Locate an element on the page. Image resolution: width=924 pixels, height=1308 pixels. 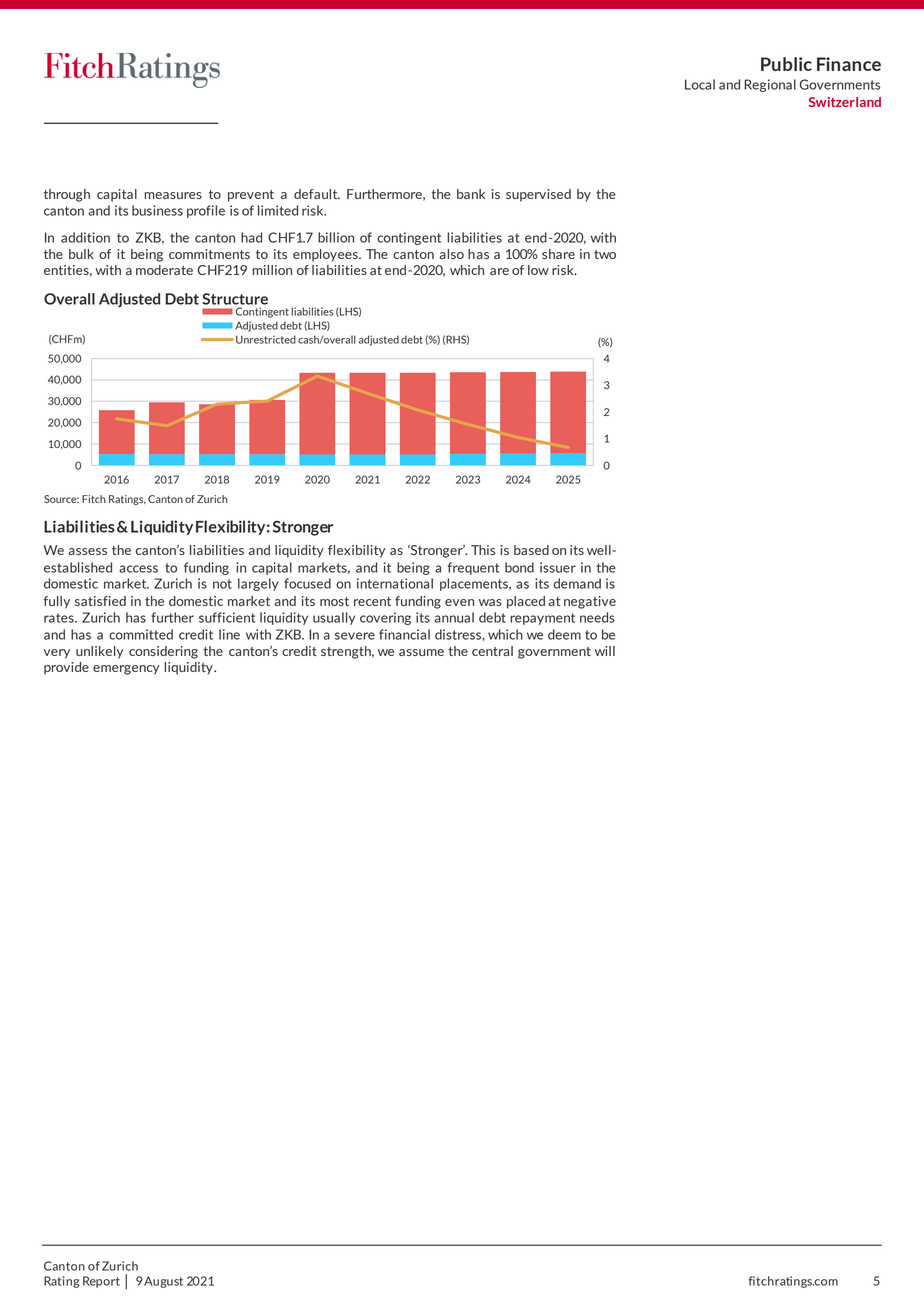
central is located at coordinates (492, 651).
